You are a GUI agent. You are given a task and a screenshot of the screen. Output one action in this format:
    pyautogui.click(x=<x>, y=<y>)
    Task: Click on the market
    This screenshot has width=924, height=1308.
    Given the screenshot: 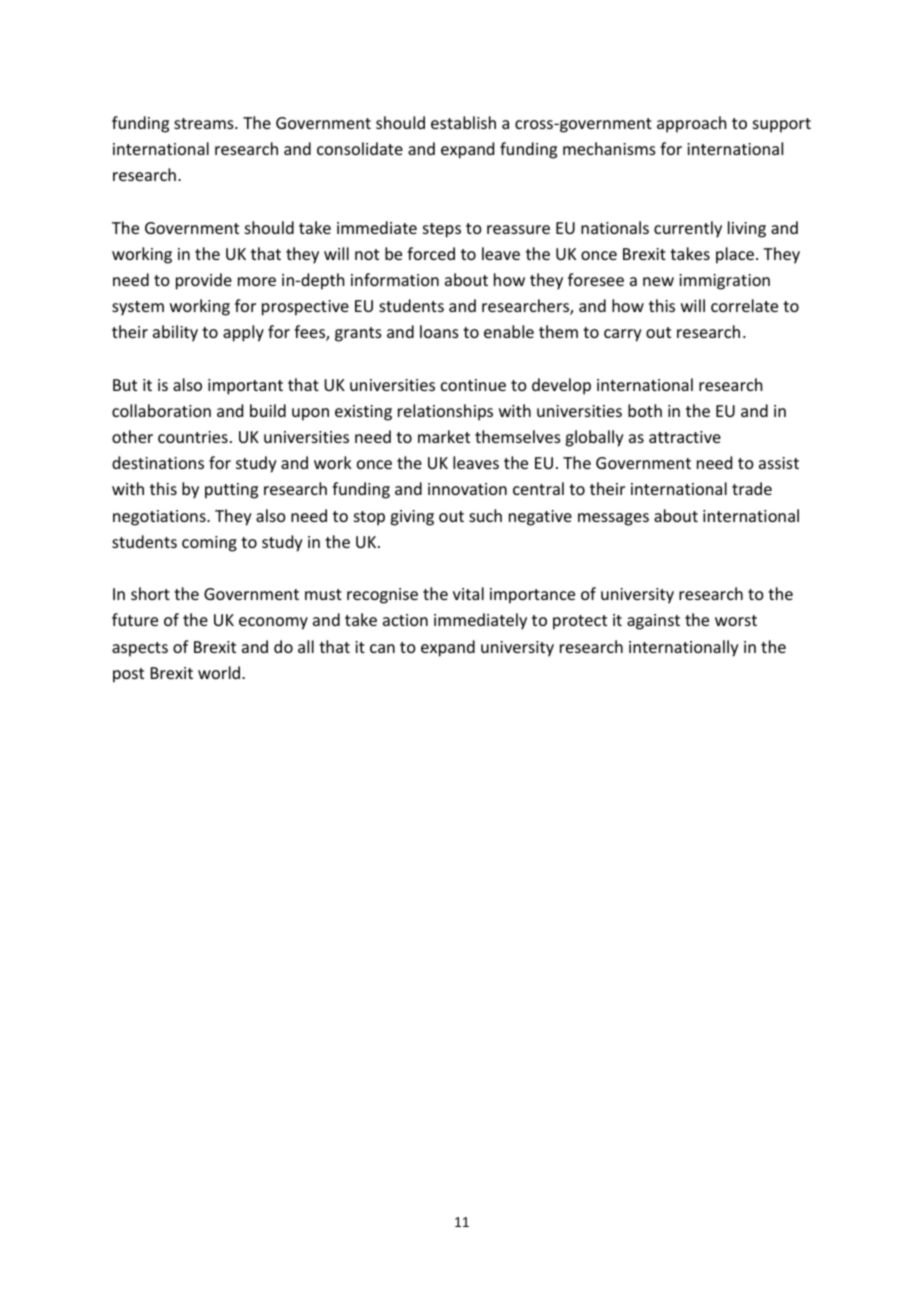 What is the action you would take?
    pyautogui.click(x=444, y=436)
